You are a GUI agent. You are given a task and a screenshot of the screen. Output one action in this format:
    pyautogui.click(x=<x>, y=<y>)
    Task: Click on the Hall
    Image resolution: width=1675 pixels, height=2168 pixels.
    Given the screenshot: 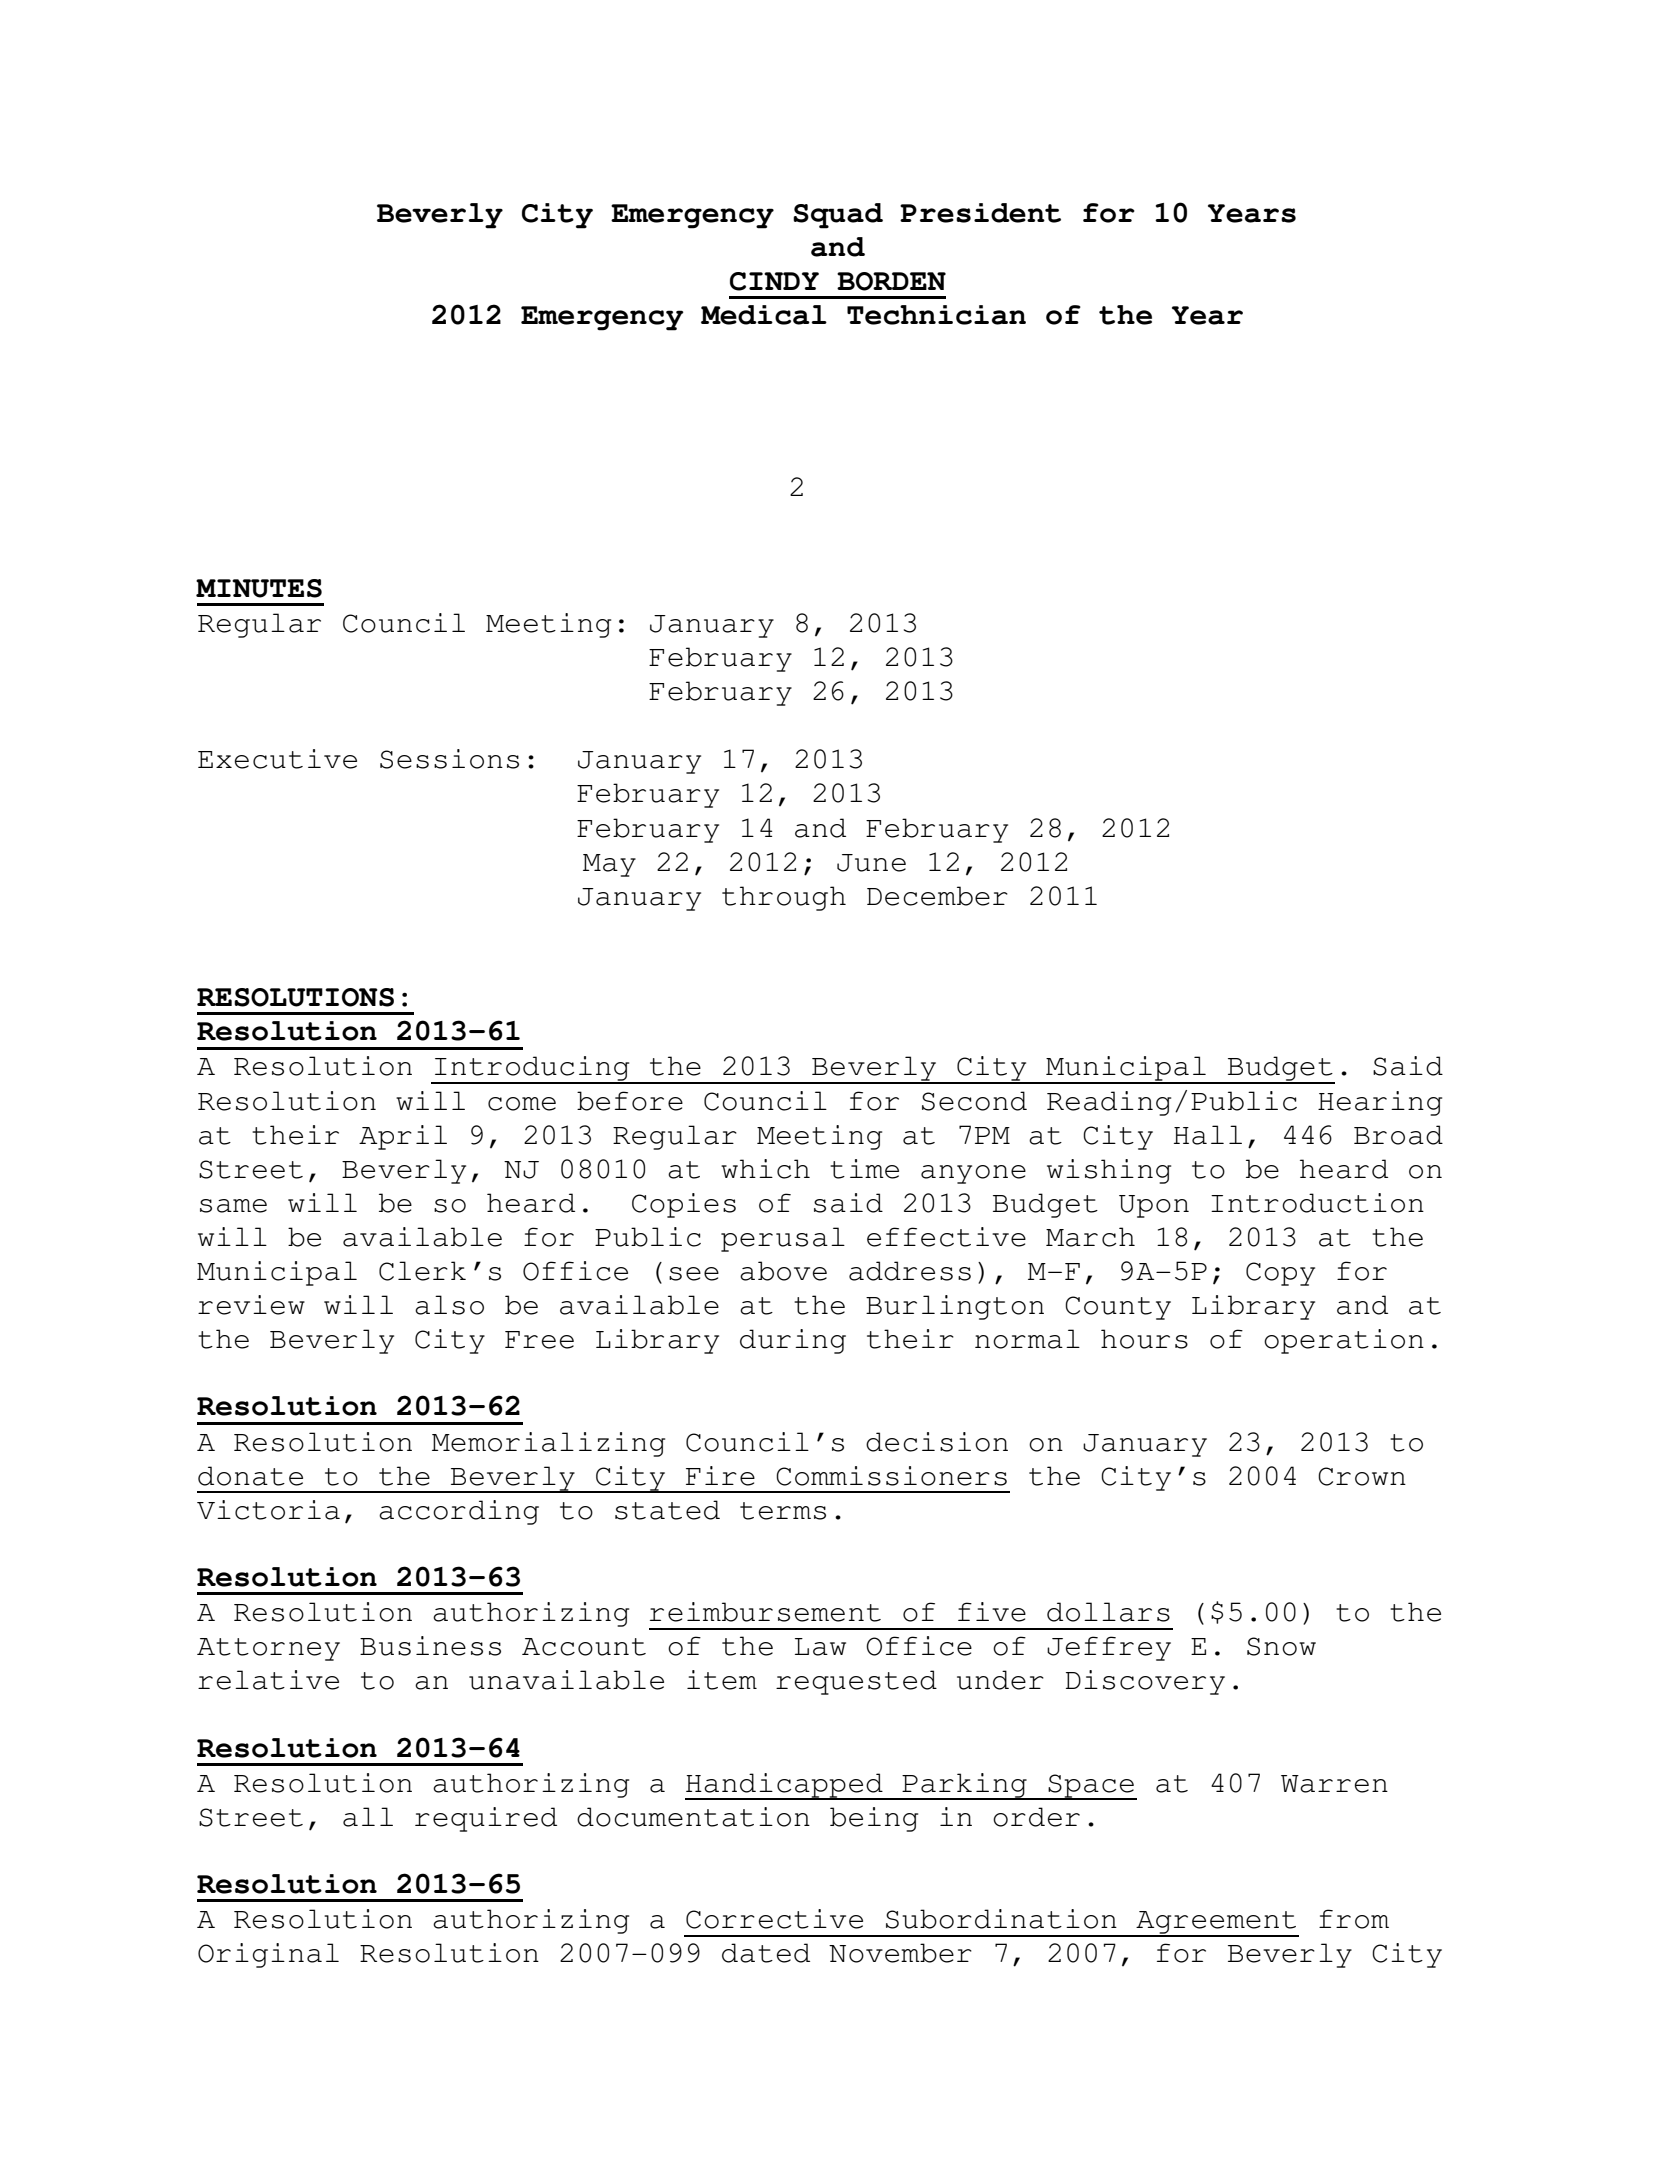 What is the action you would take?
    pyautogui.click(x=1208, y=1135)
